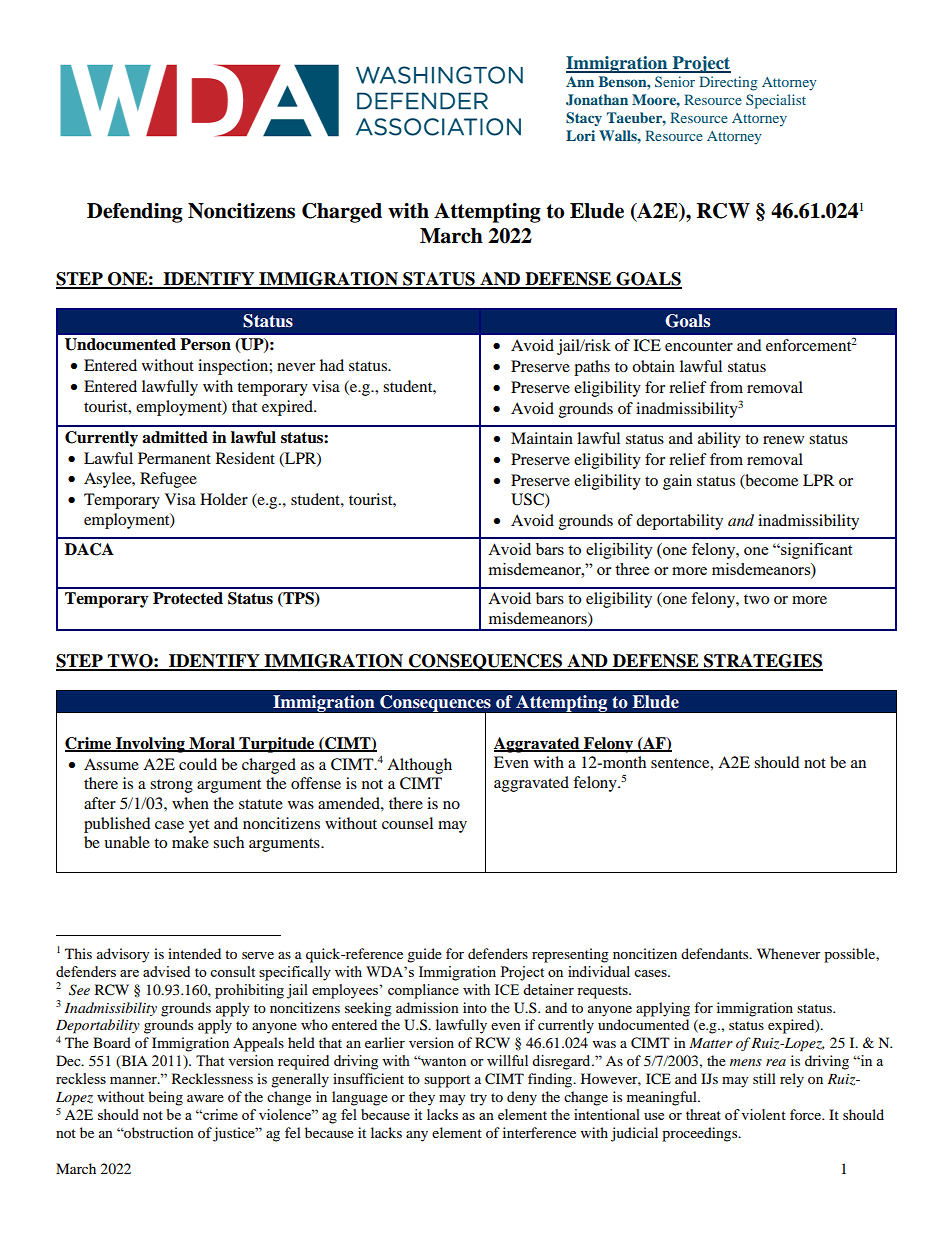  Describe the element at coordinates (150, 745) in the page. I see `Involving` at that location.
